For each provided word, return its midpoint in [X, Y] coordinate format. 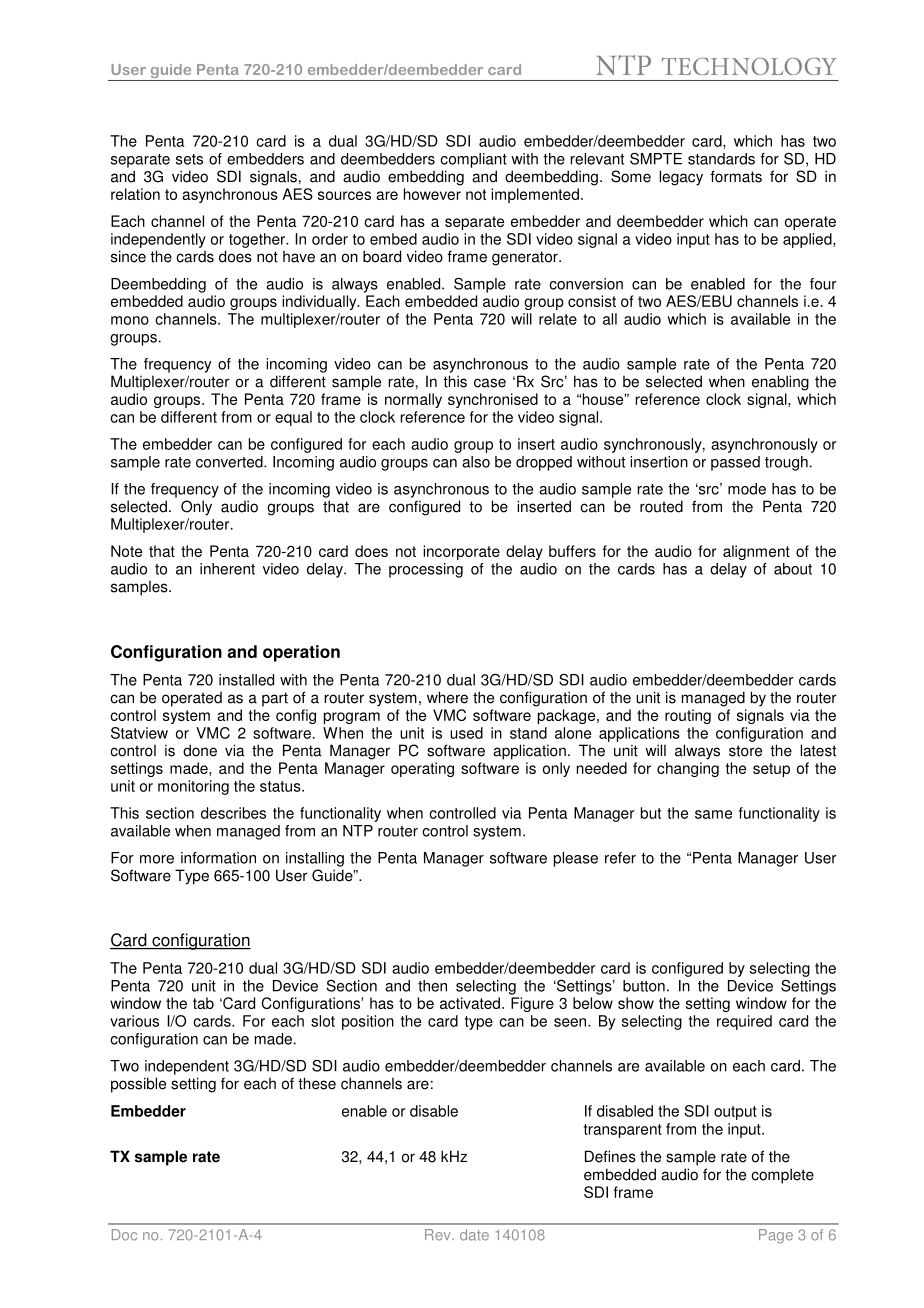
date [474, 1235]
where [447, 697]
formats [736, 176]
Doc [124, 1235]
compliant [473, 160]
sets [189, 159]
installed [246, 680]
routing [688, 716]
